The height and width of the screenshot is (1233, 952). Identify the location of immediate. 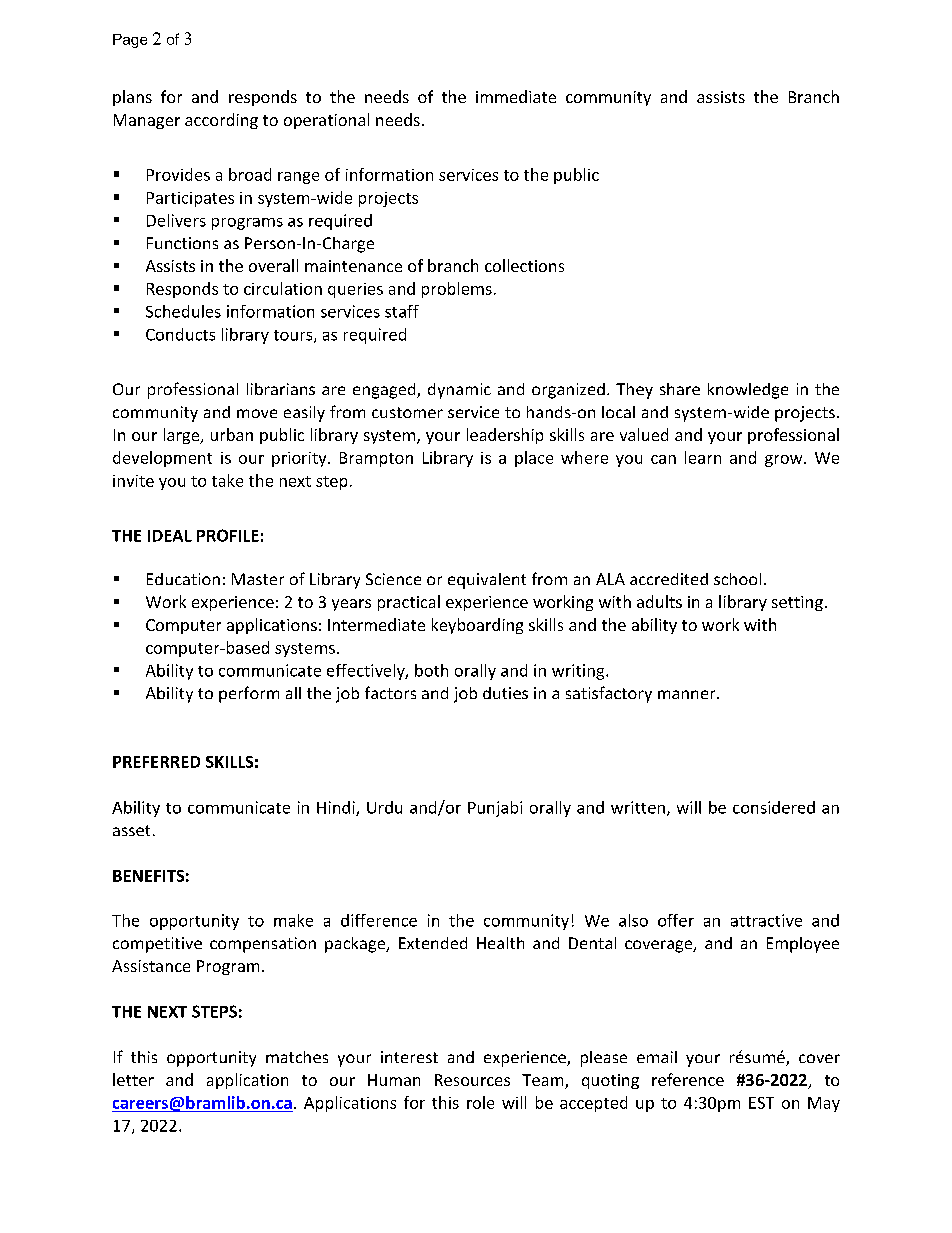
(516, 96).
